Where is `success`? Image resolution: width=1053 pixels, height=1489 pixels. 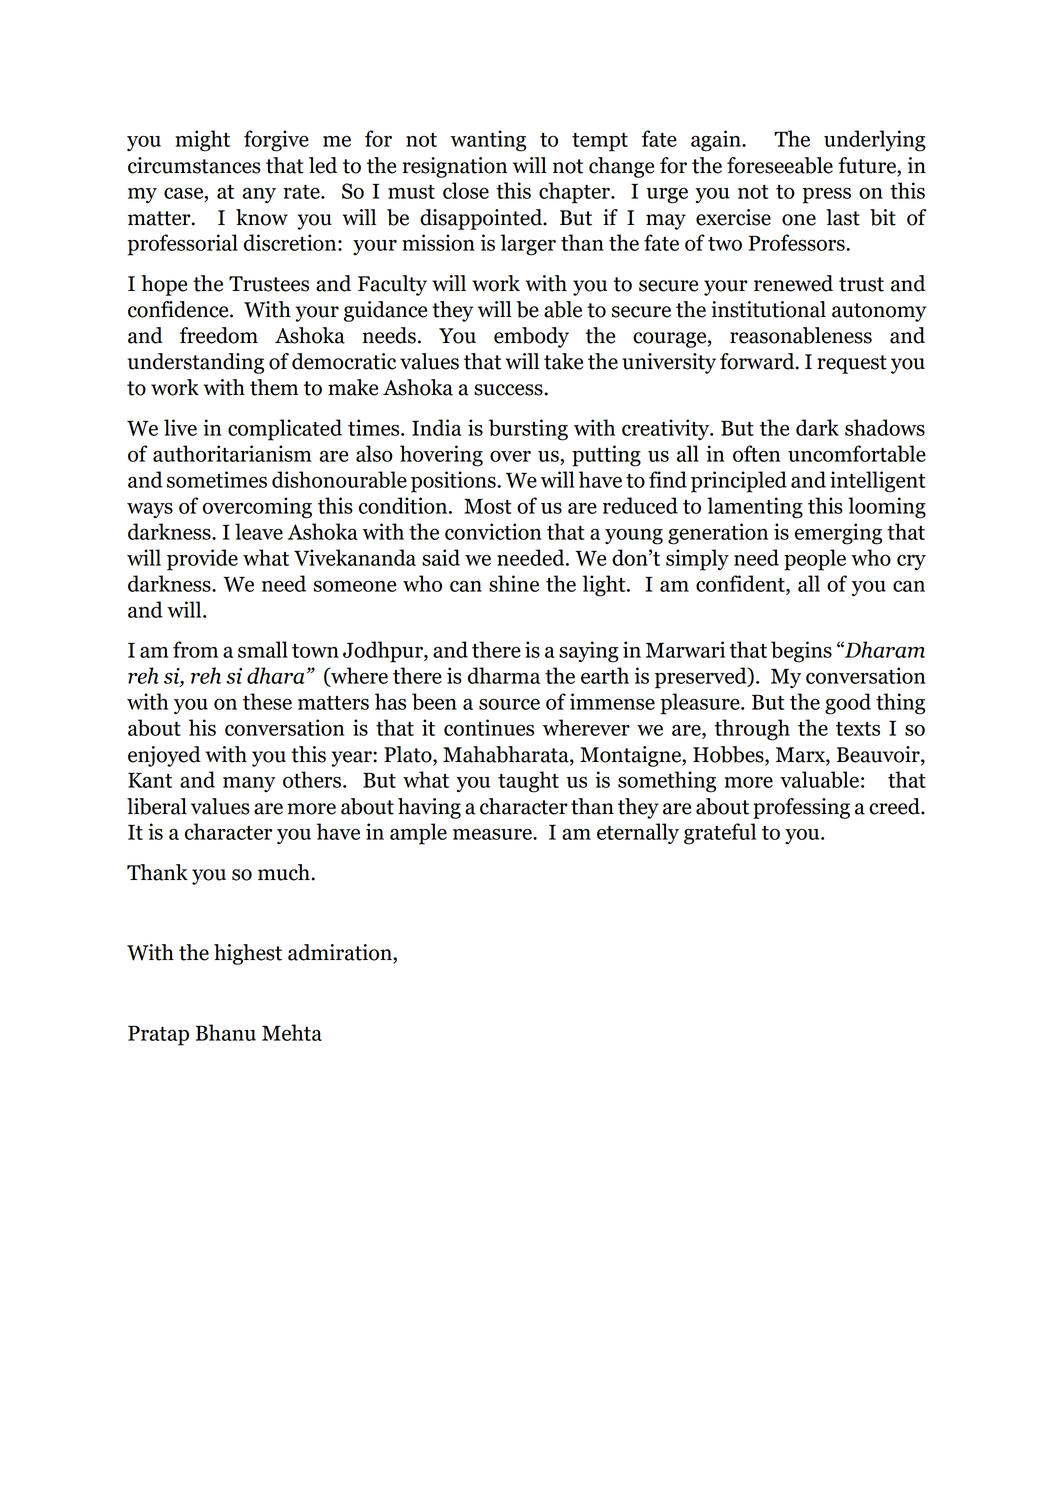
success is located at coordinates (508, 390).
